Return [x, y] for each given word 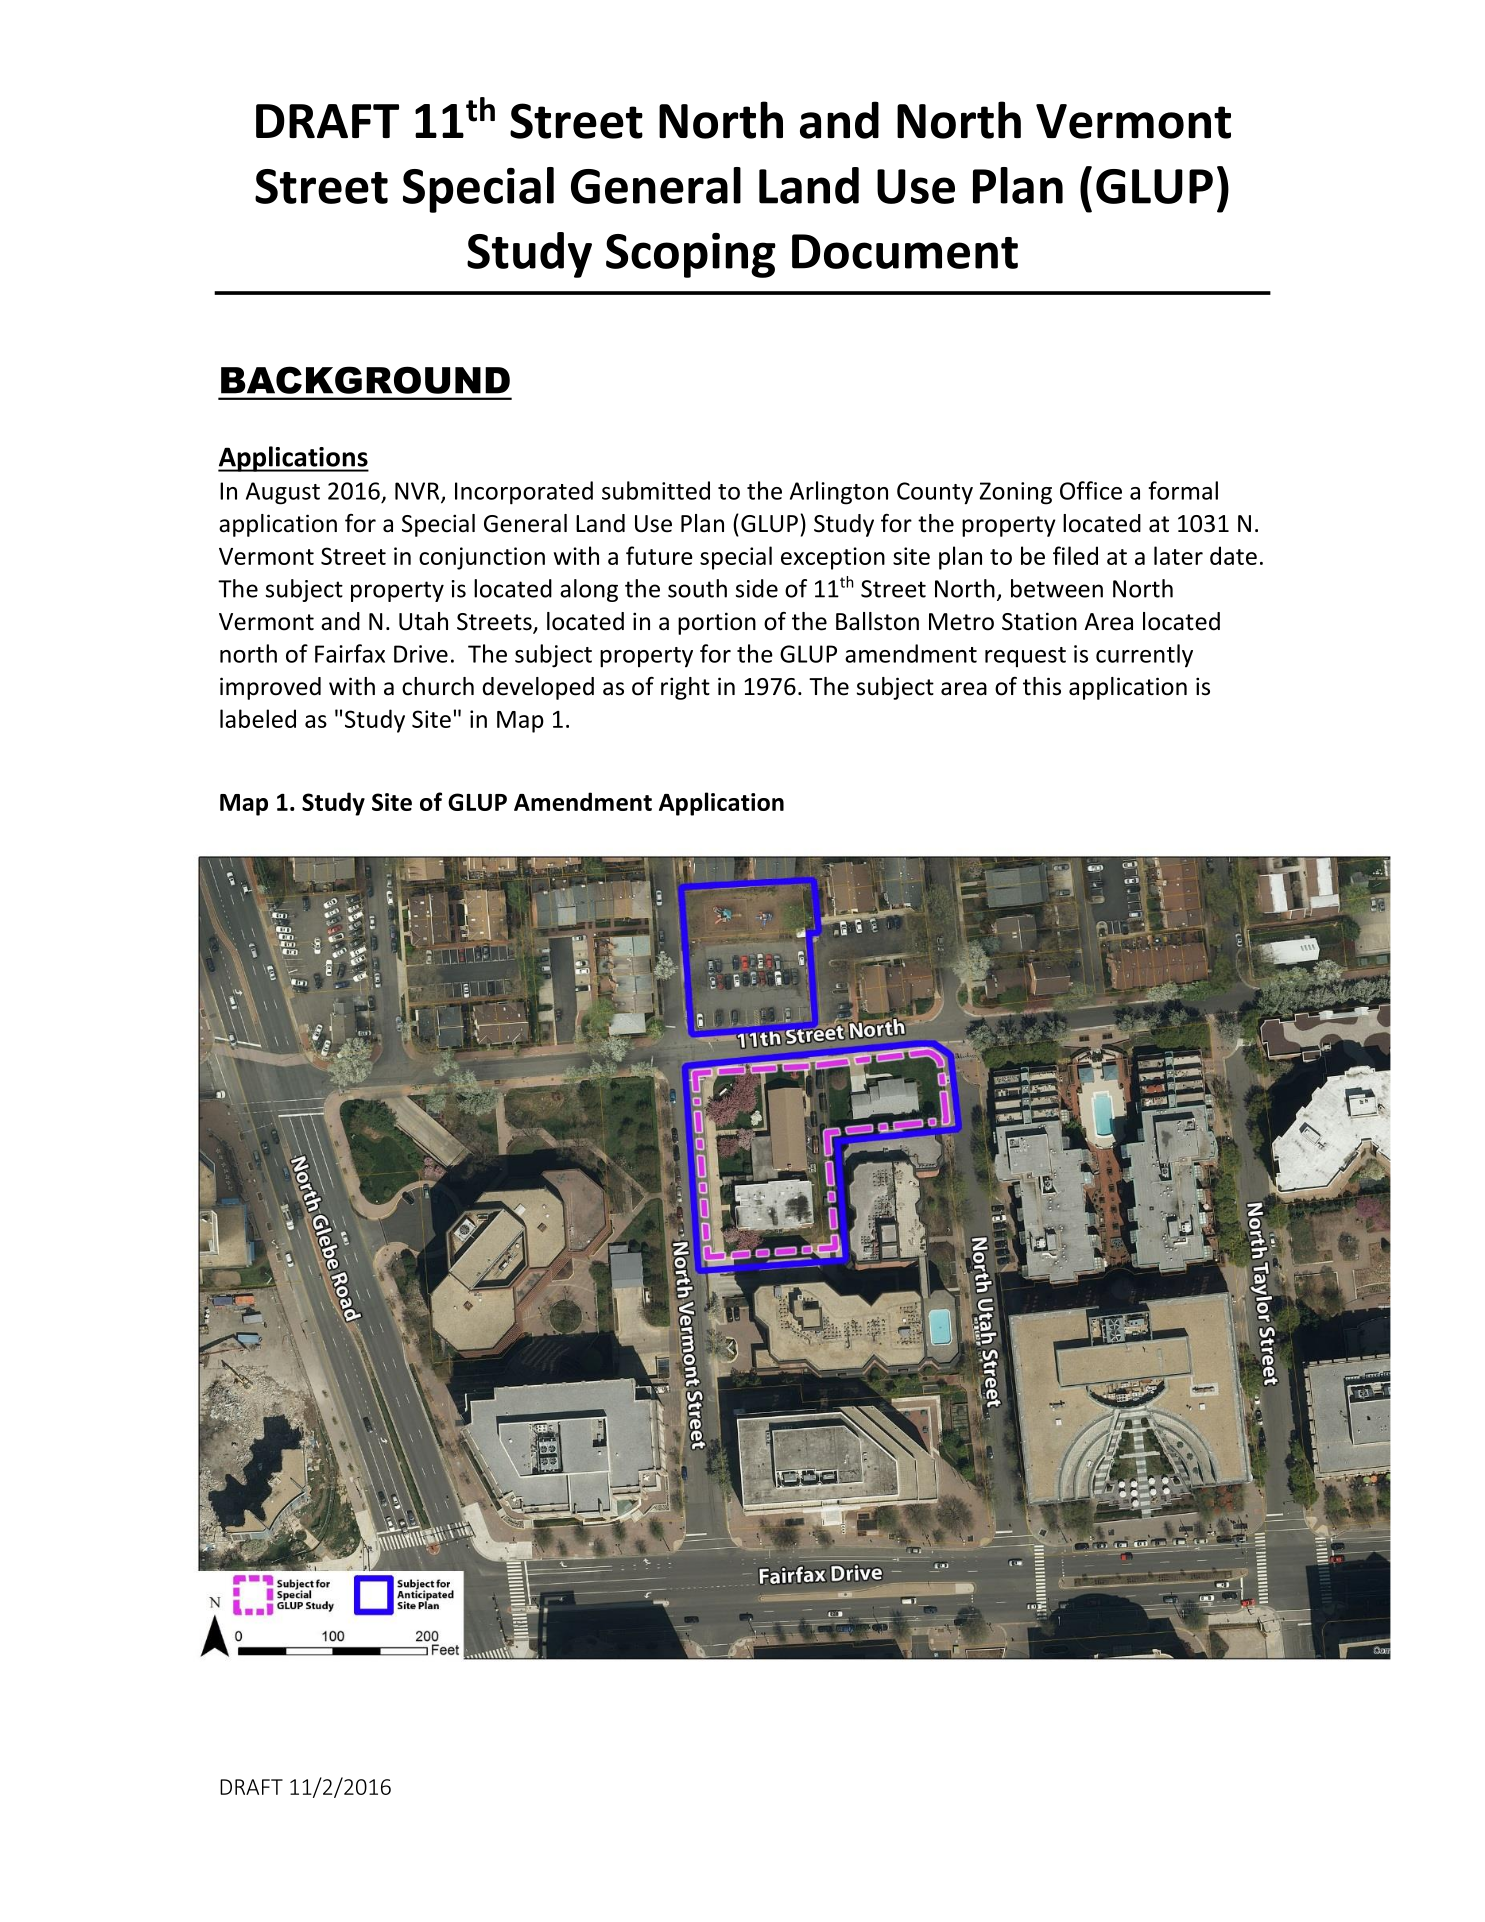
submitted [656, 490]
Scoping [691, 255]
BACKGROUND [365, 380]
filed [1075, 555]
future [659, 555]
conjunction [482, 558]
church [438, 686]
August [283, 493]
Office [1091, 490]
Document [905, 251]
